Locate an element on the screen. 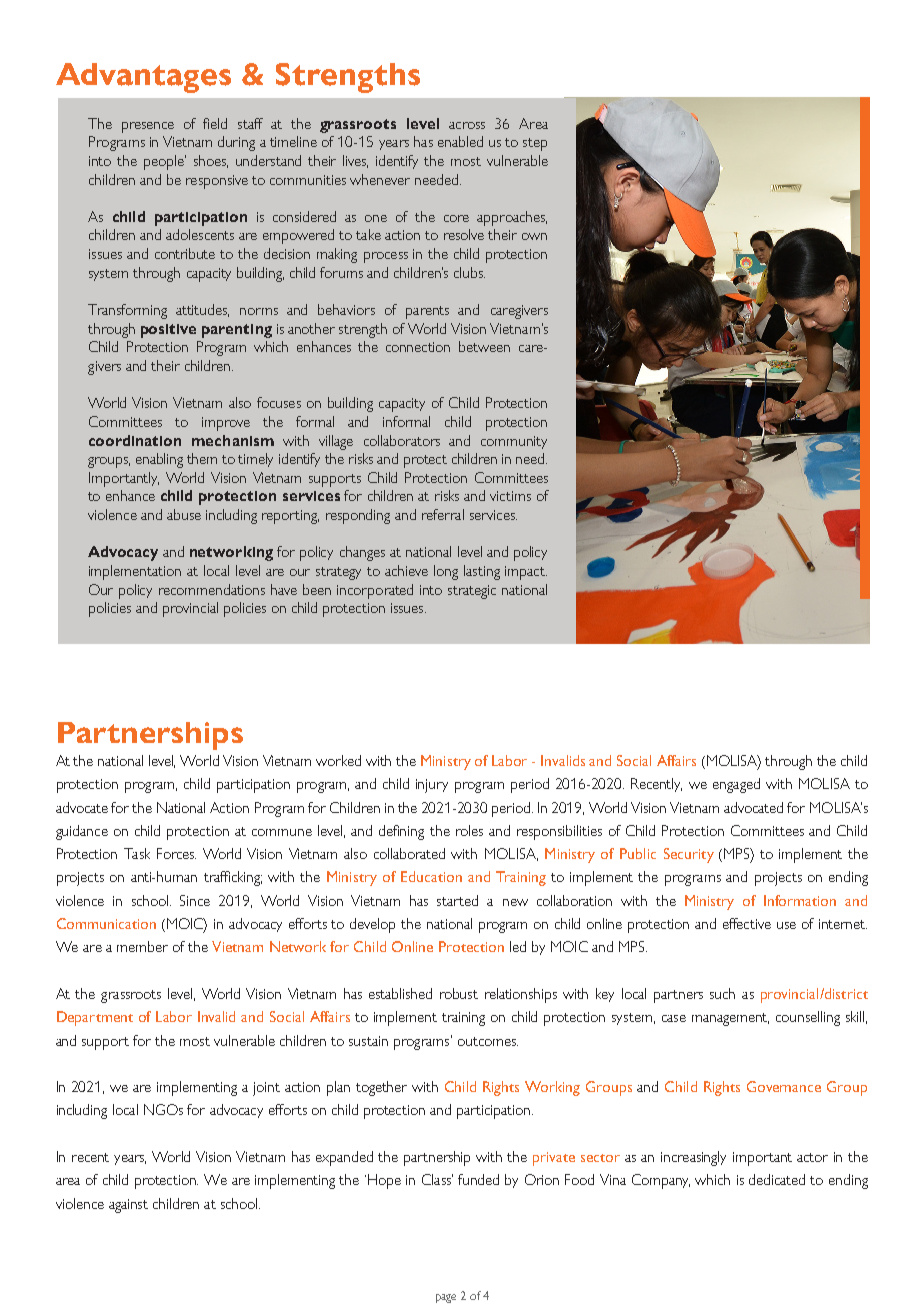 The image size is (924, 1308). presence is located at coordinates (148, 127).
